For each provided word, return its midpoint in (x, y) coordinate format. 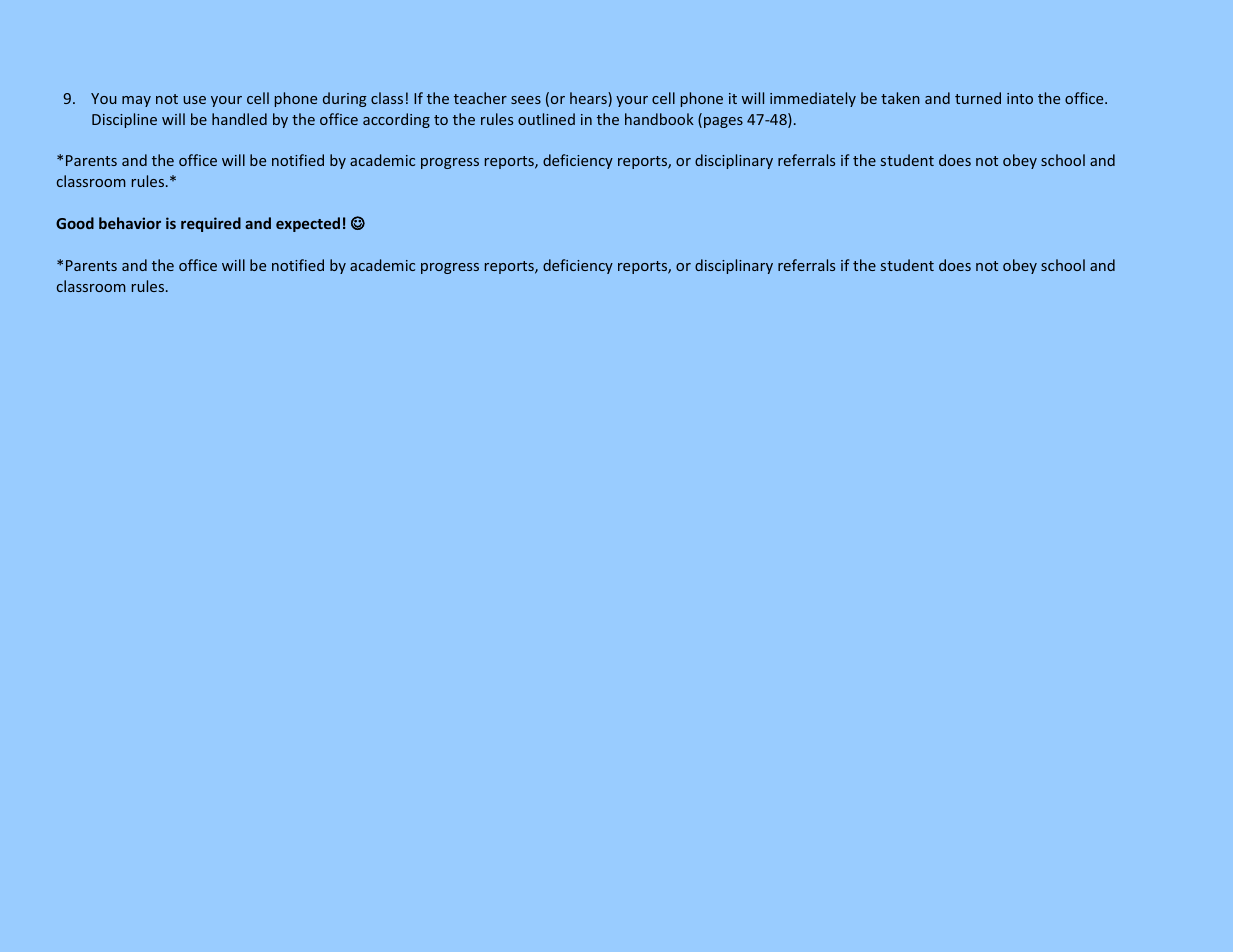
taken (900, 98)
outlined (546, 119)
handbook (659, 119)
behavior (130, 223)
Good (75, 223)
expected (308, 224)
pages (723, 122)
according (396, 120)
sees (526, 100)
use (194, 100)
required (211, 224)
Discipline (124, 120)
